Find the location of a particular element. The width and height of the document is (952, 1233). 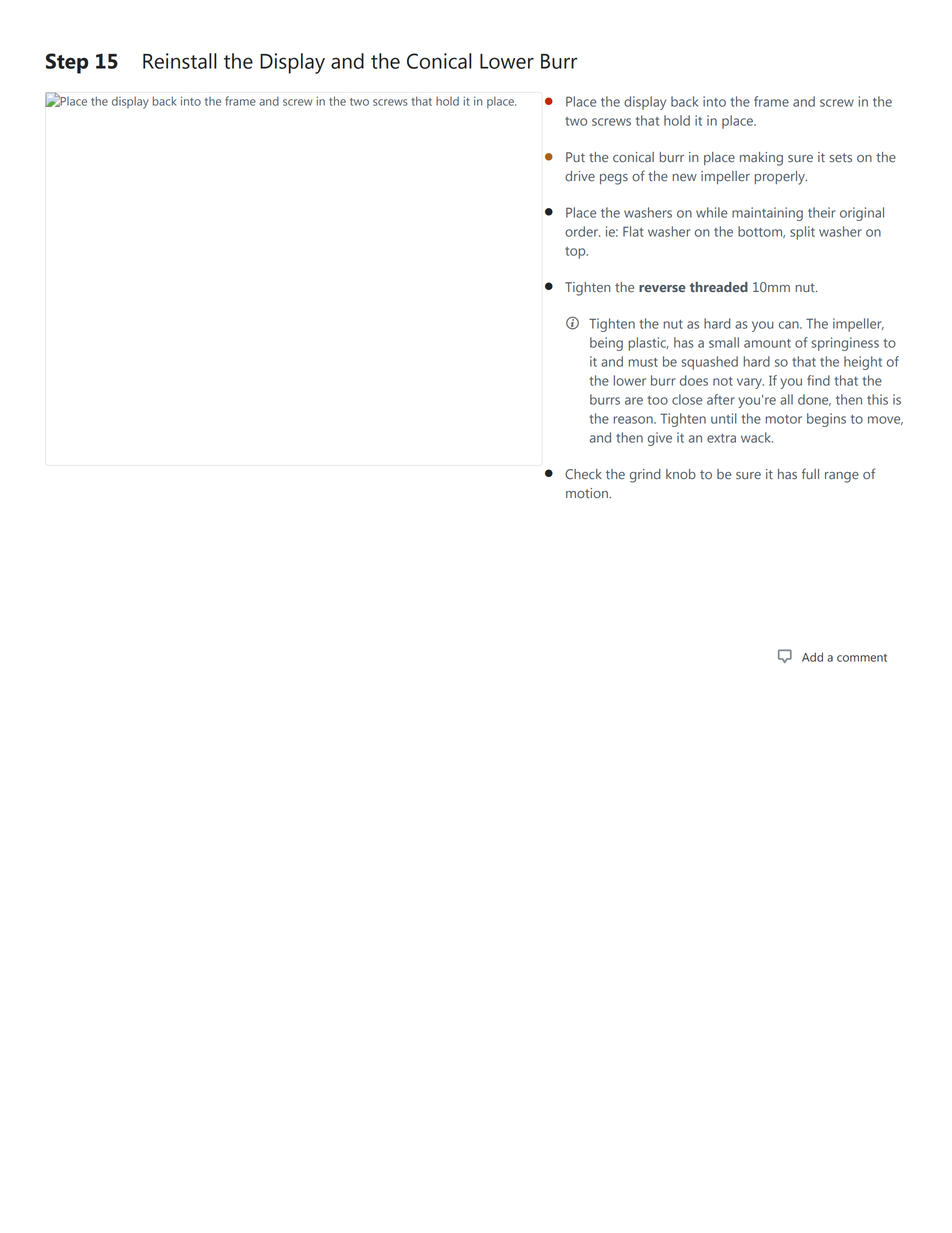

being is located at coordinates (606, 344).
